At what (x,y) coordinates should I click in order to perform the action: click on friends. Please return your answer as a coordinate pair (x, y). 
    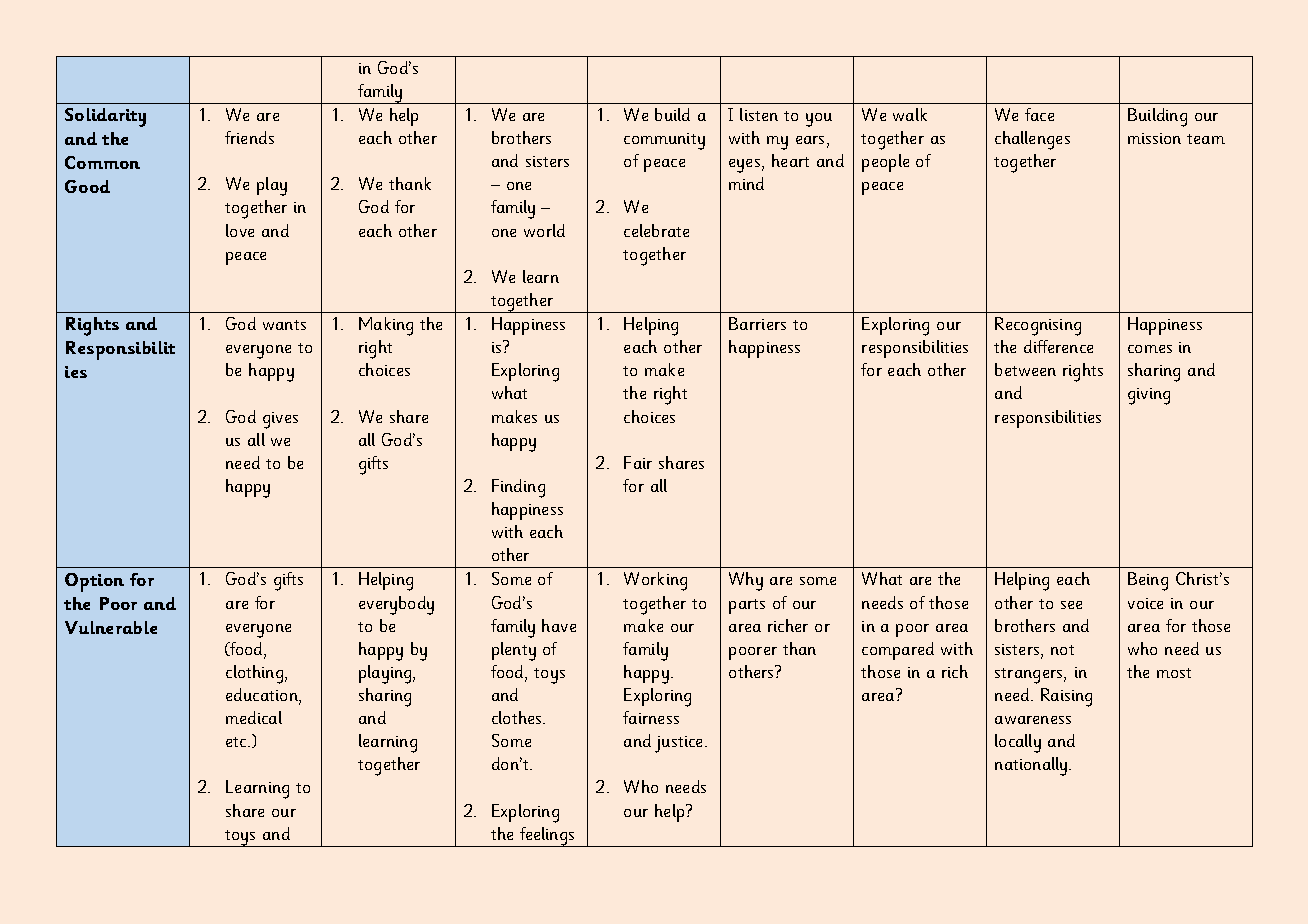
    Looking at the image, I should click on (249, 137).
